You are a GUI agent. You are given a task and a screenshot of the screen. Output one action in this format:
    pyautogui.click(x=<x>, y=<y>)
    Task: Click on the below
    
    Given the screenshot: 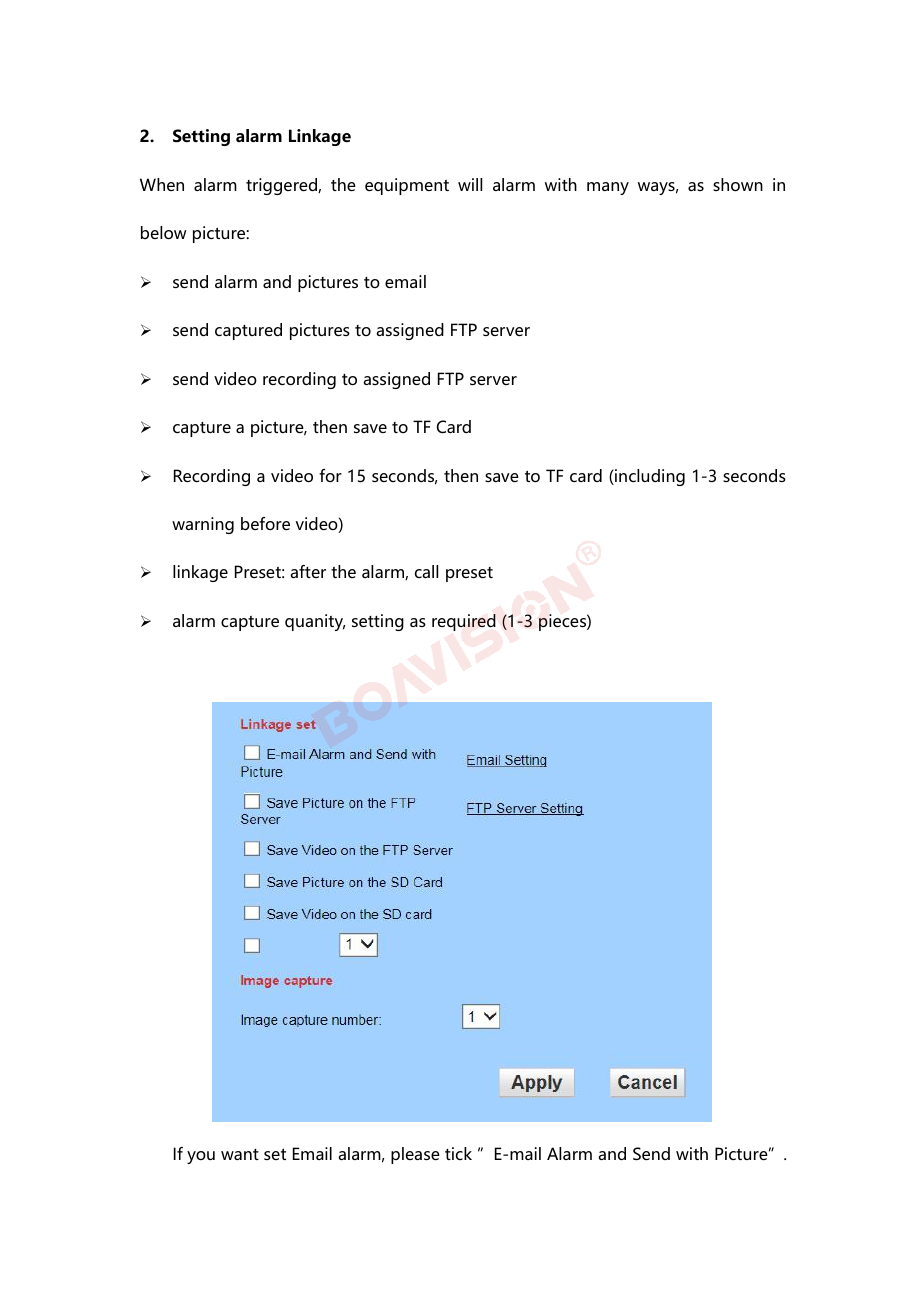 What is the action you would take?
    pyautogui.click(x=163, y=232)
